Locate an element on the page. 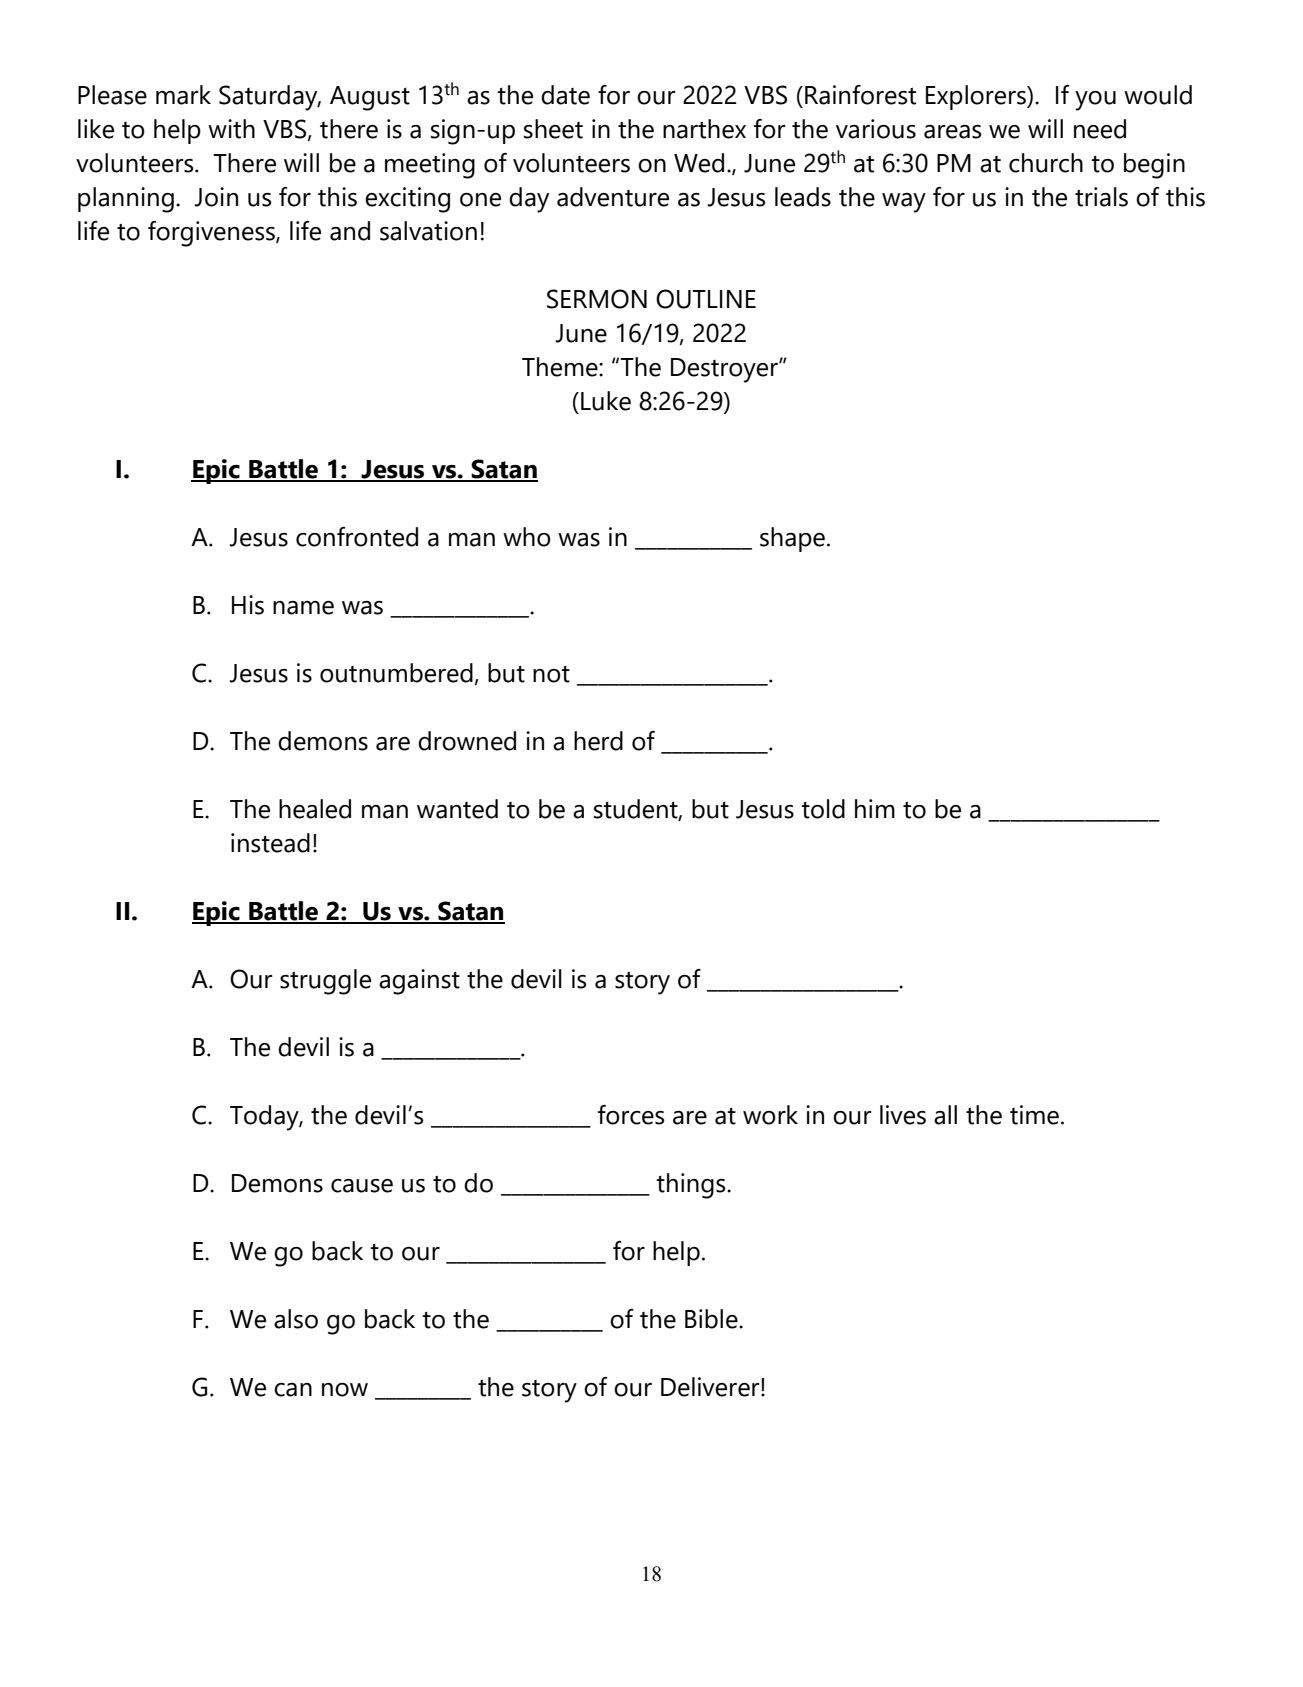 Image resolution: width=1303 pixels, height=1687 pixels. him is located at coordinates (875, 808).
